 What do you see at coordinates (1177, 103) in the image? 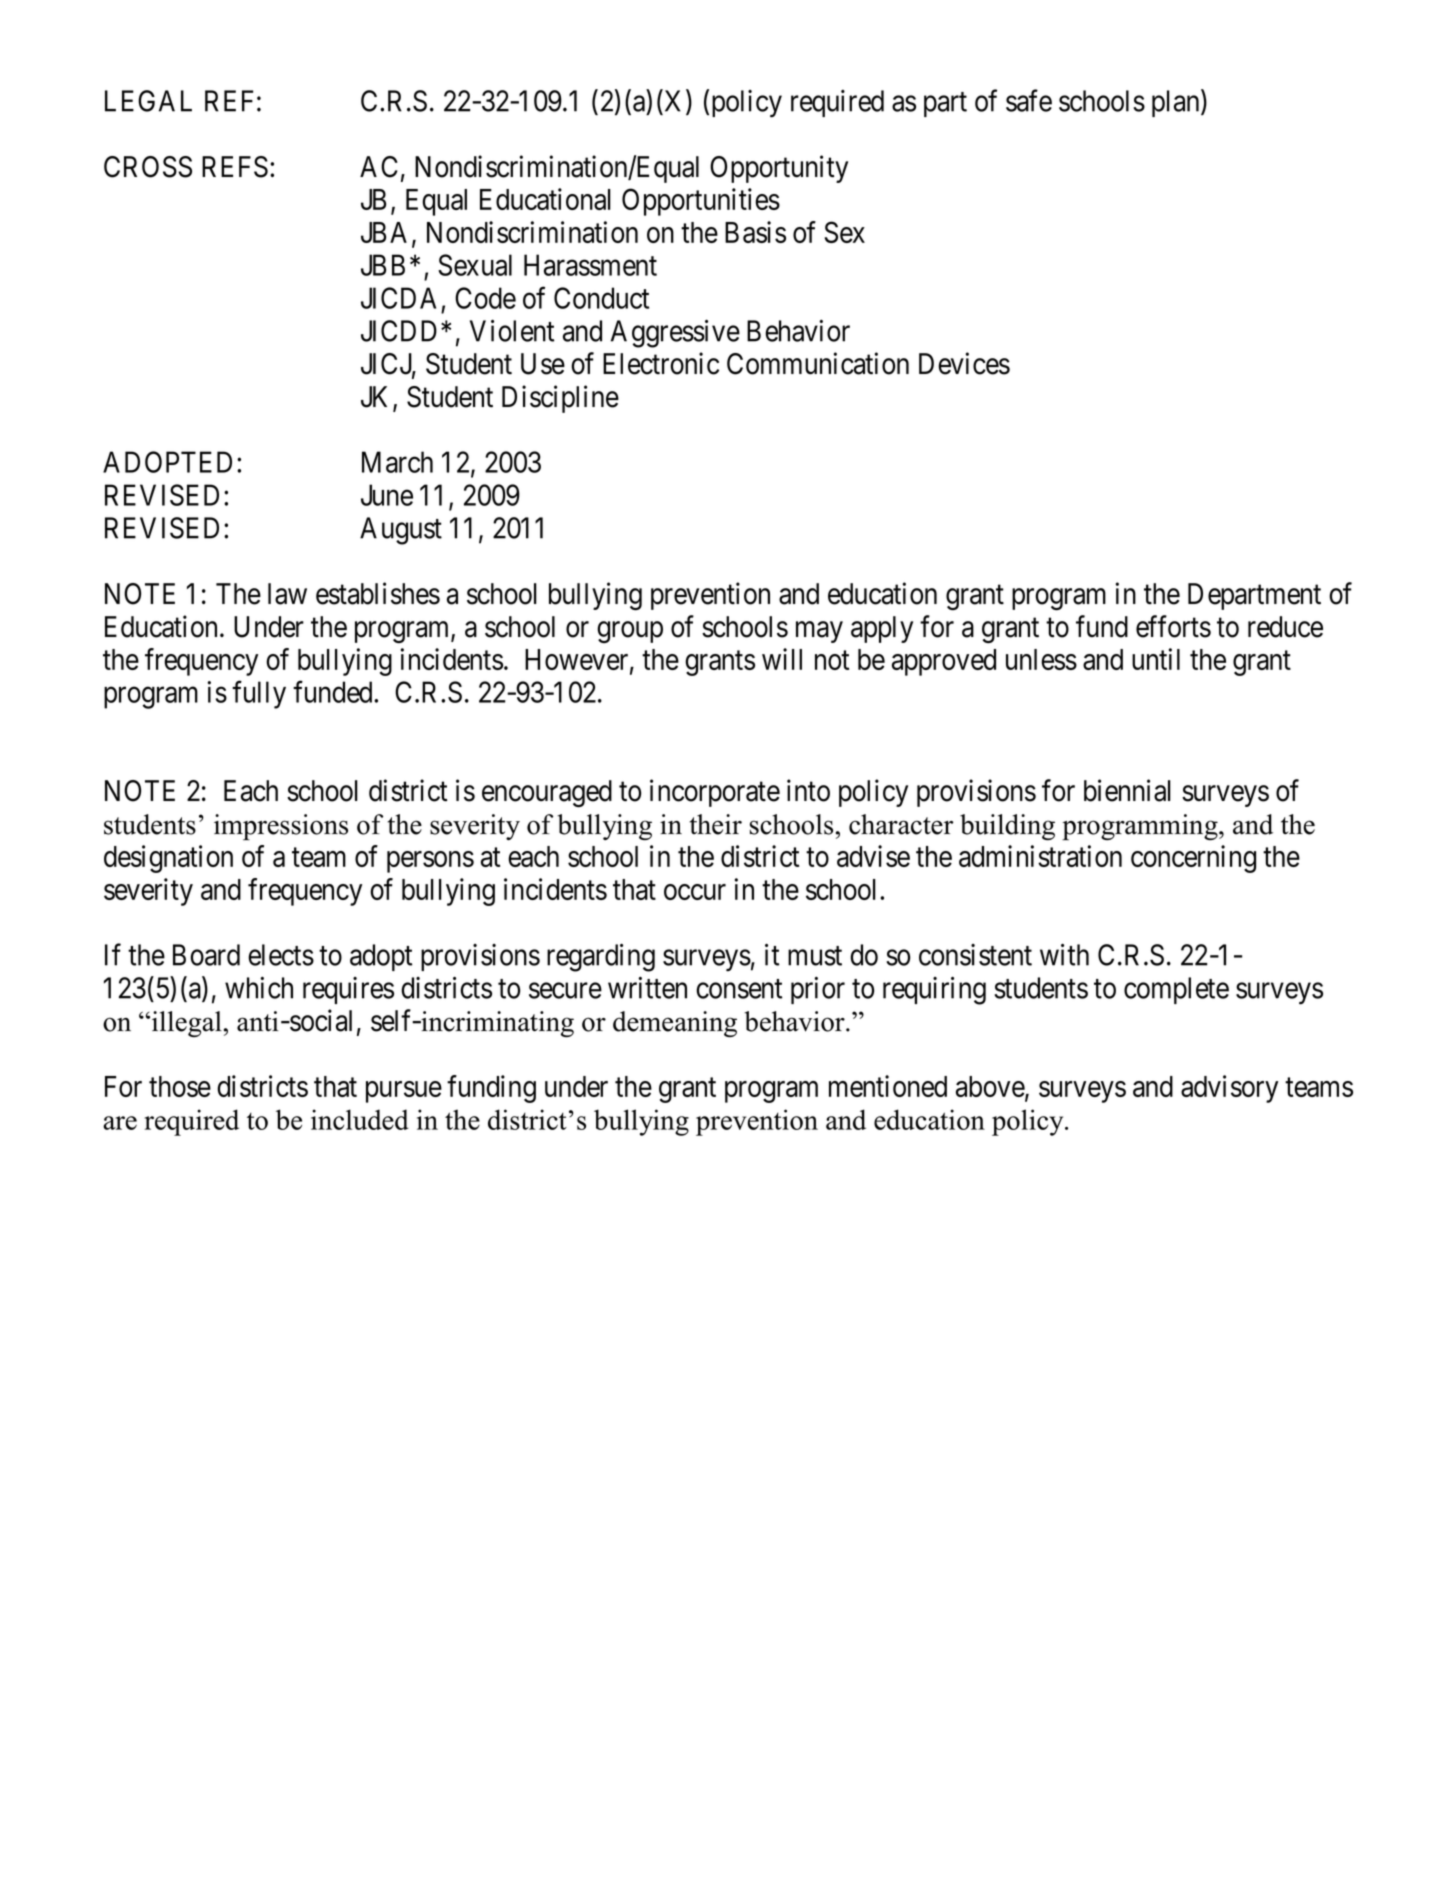
I see `plan` at bounding box center [1177, 103].
